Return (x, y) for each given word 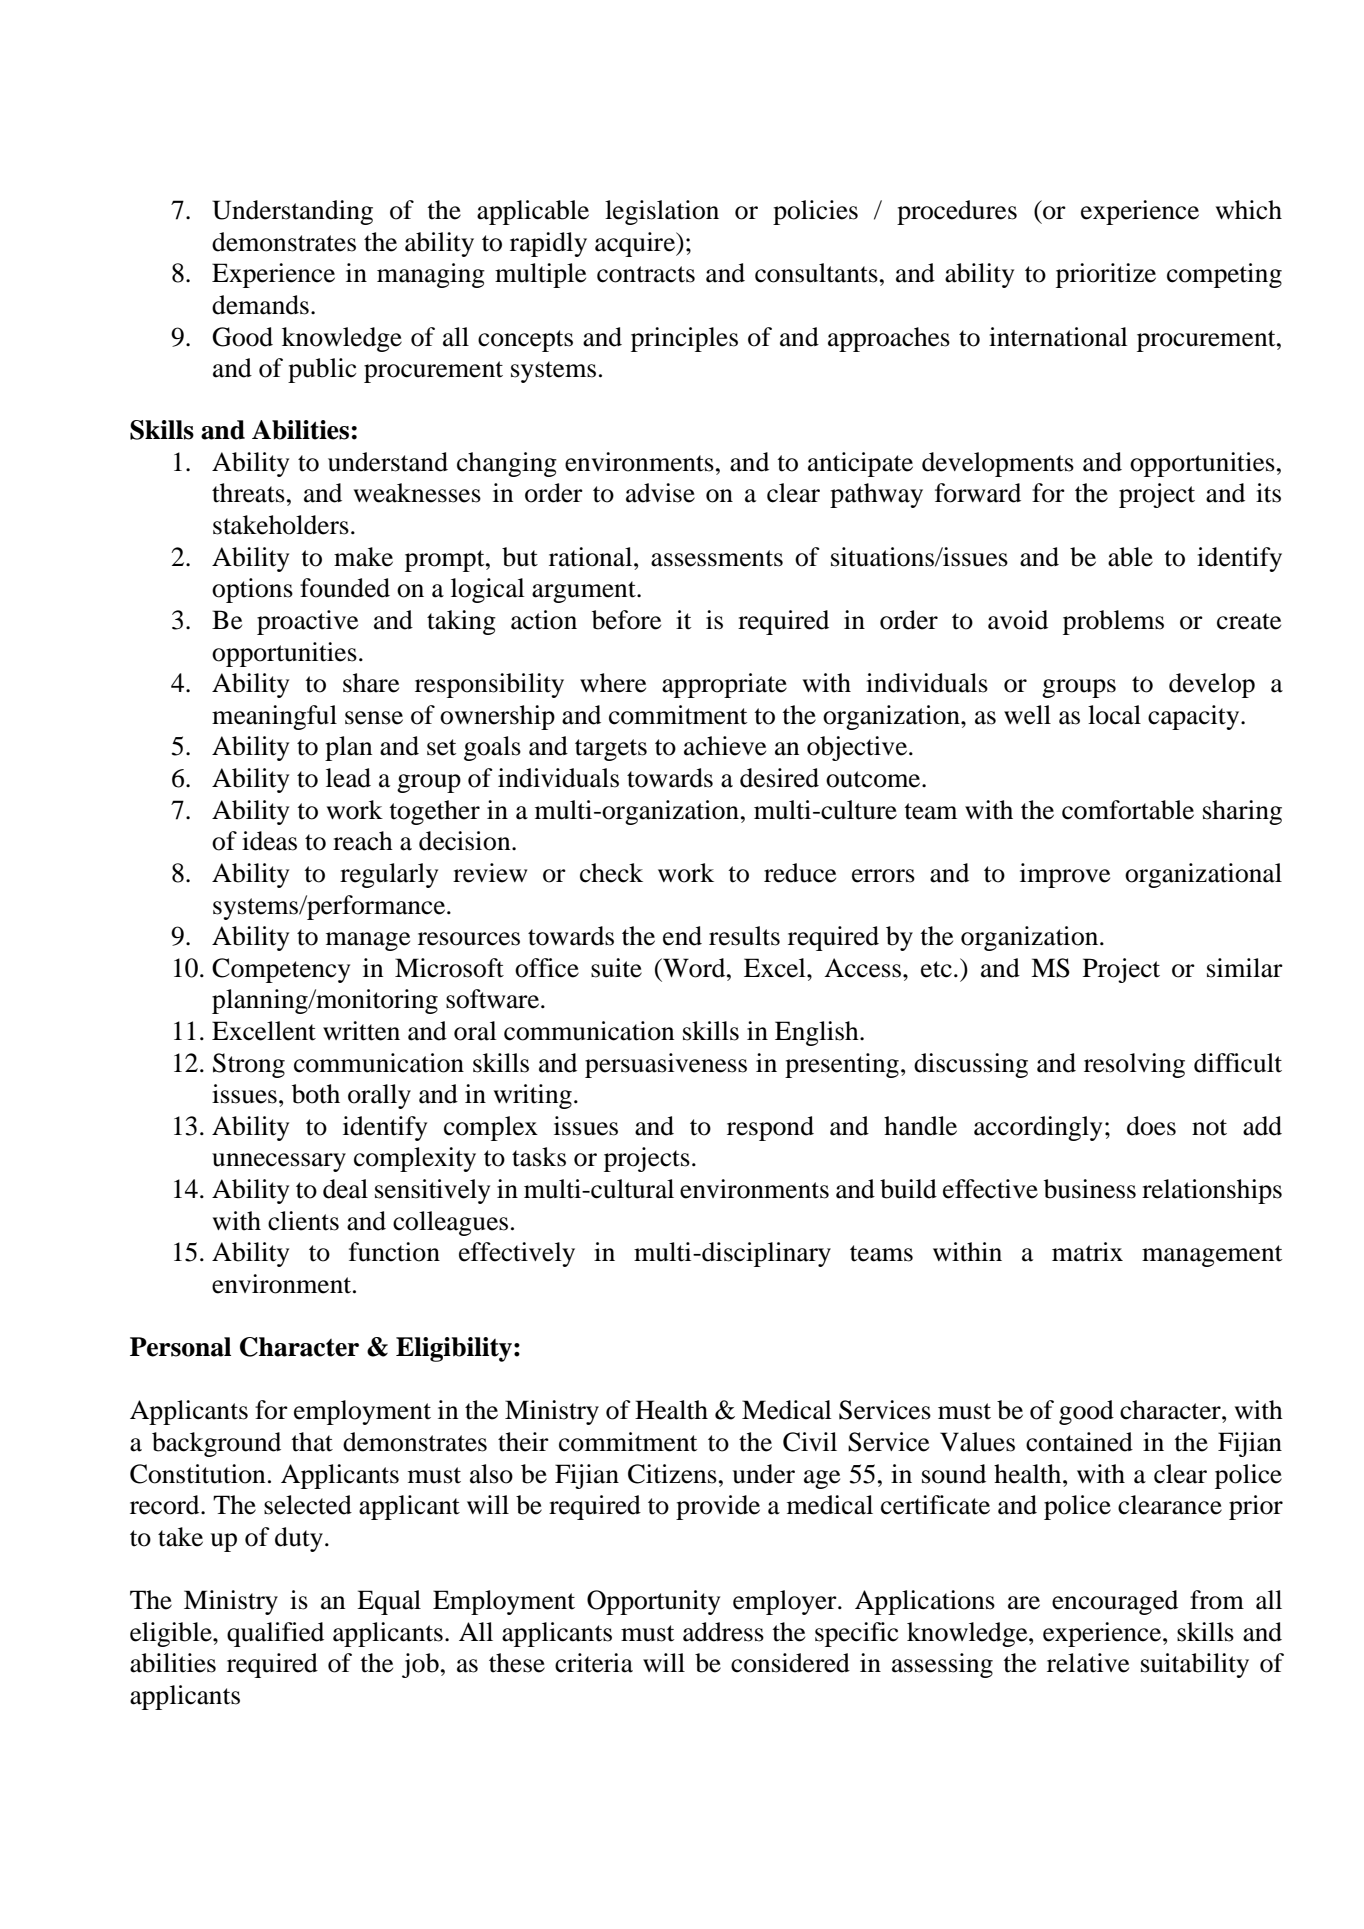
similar (1245, 968)
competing (1224, 275)
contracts (646, 274)
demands (260, 305)
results (744, 936)
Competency (281, 970)
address (723, 1632)
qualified (275, 1634)
